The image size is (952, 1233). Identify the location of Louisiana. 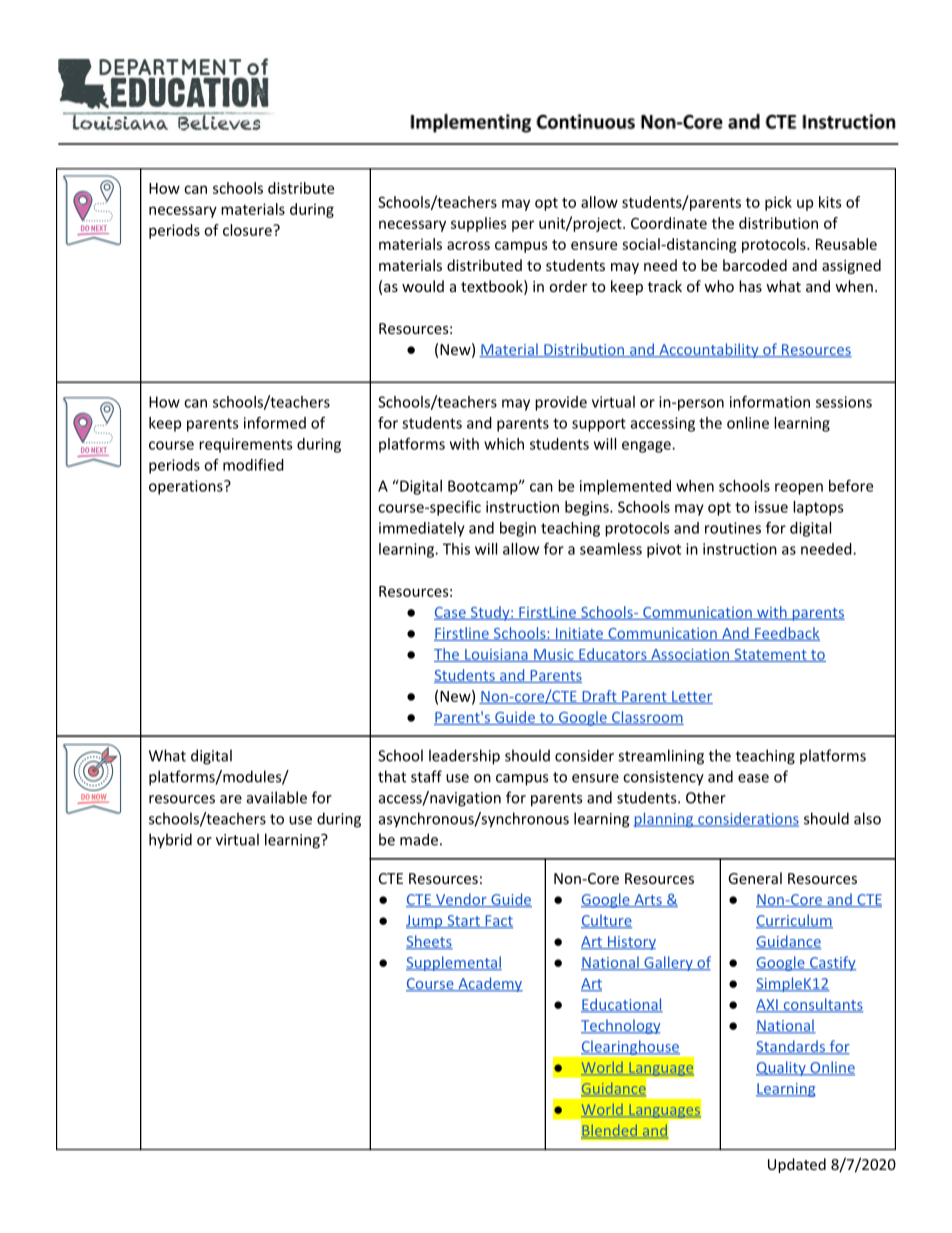
(496, 655).
